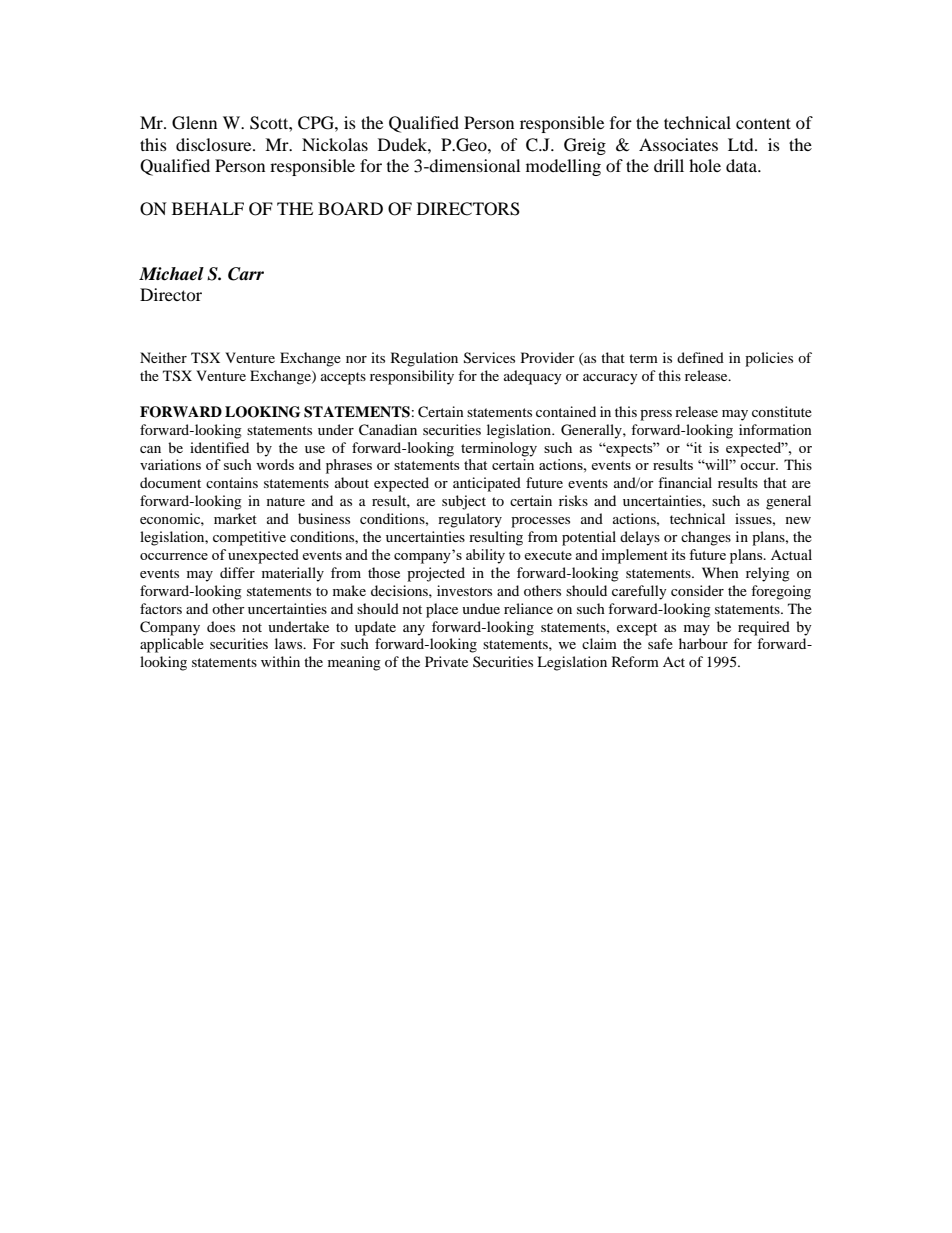 Image resolution: width=952 pixels, height=1233 pixels. What do you see at coordinates (563, 167) in the screenshot?
I see `modelling` at bounding box center [563, 167].
